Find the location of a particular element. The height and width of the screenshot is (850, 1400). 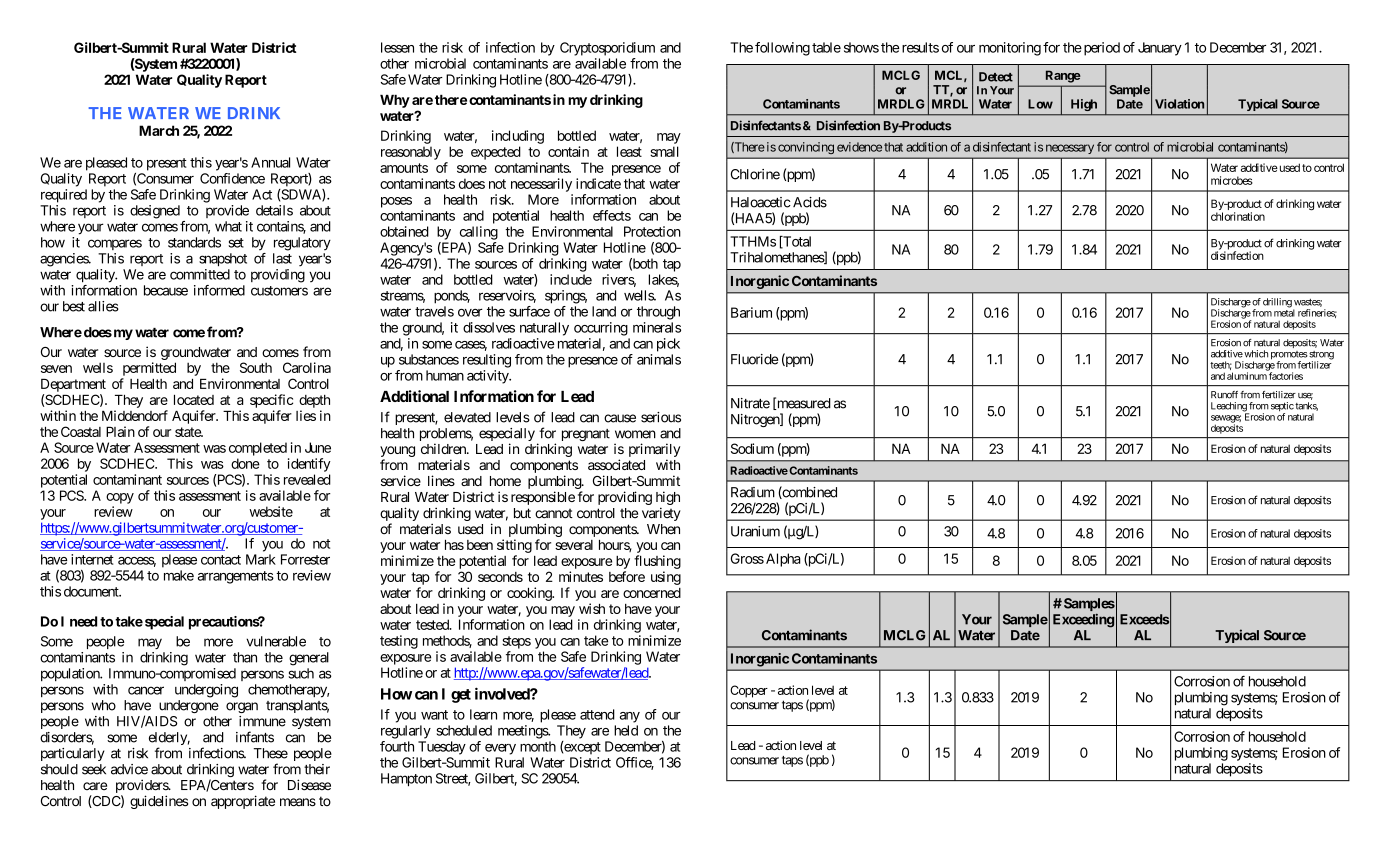

appropriate is located at coordinates (243, 802).
